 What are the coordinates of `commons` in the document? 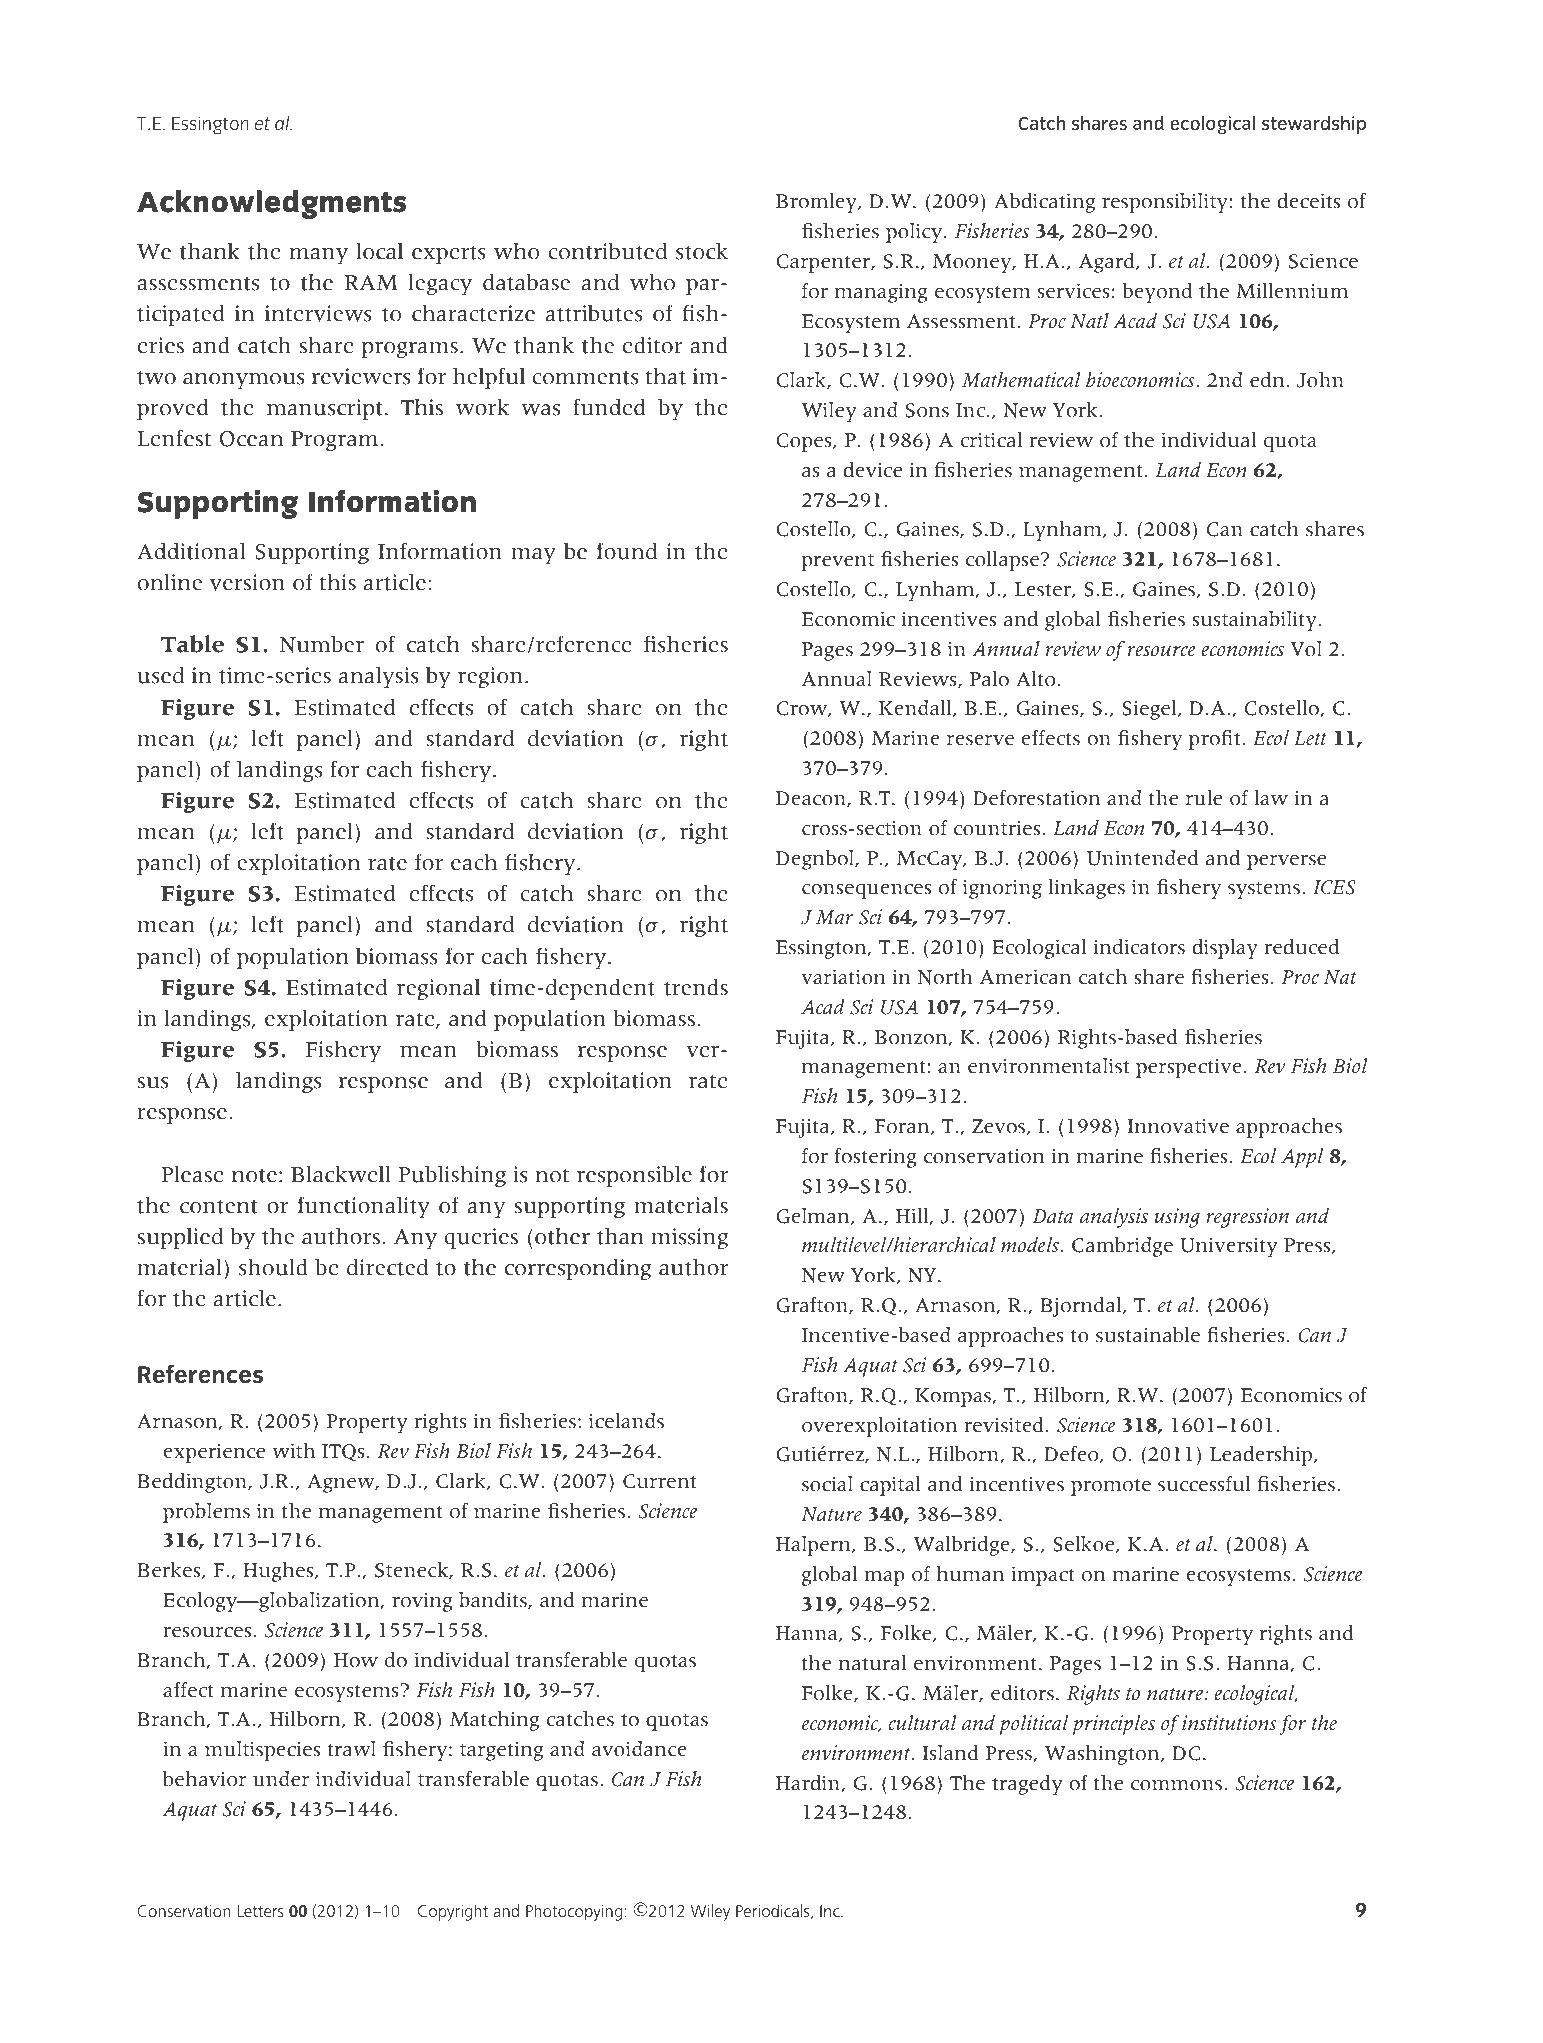 It's located at (1178, 1785).
